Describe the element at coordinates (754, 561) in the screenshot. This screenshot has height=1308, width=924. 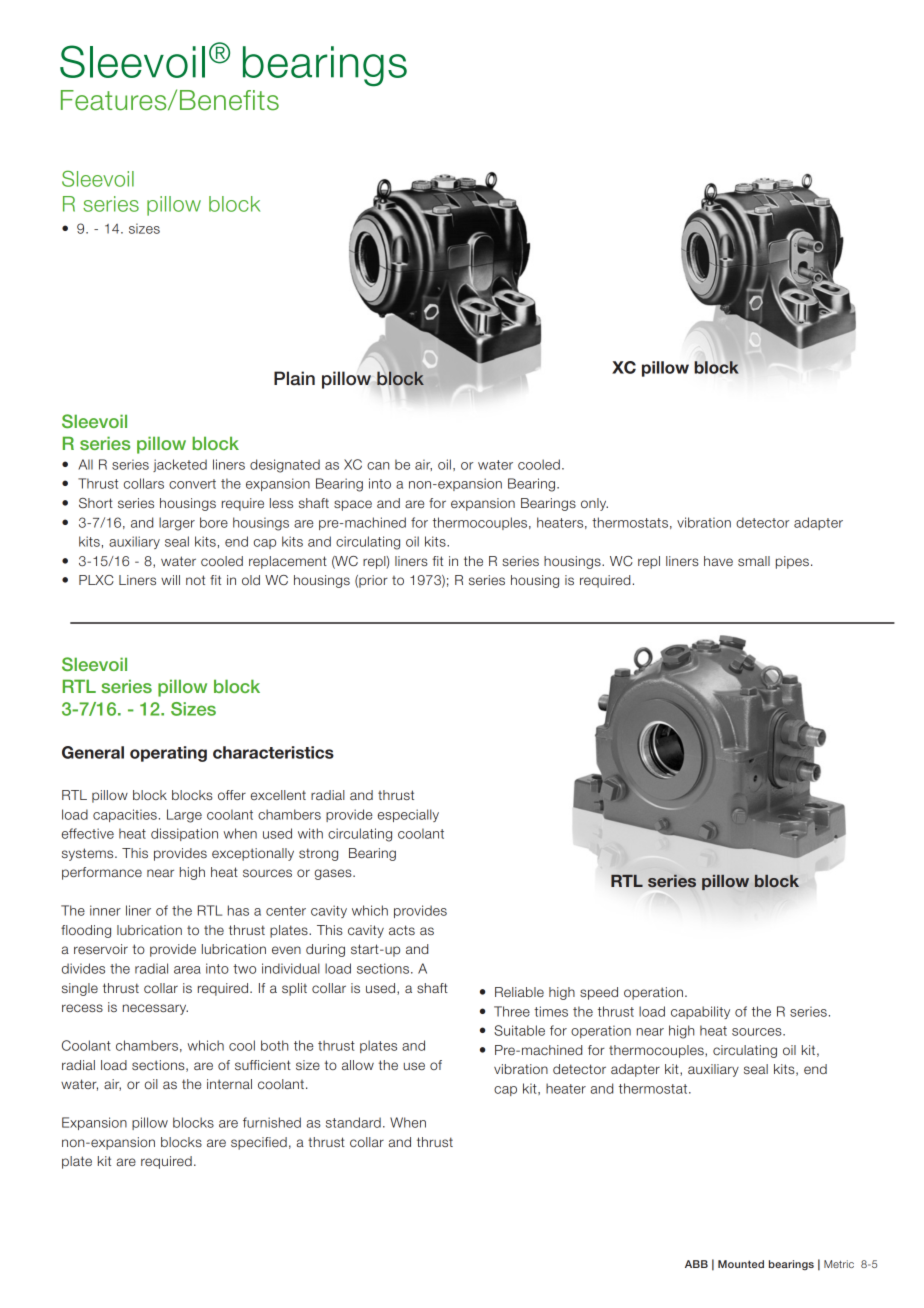
I see `small` at that location.
